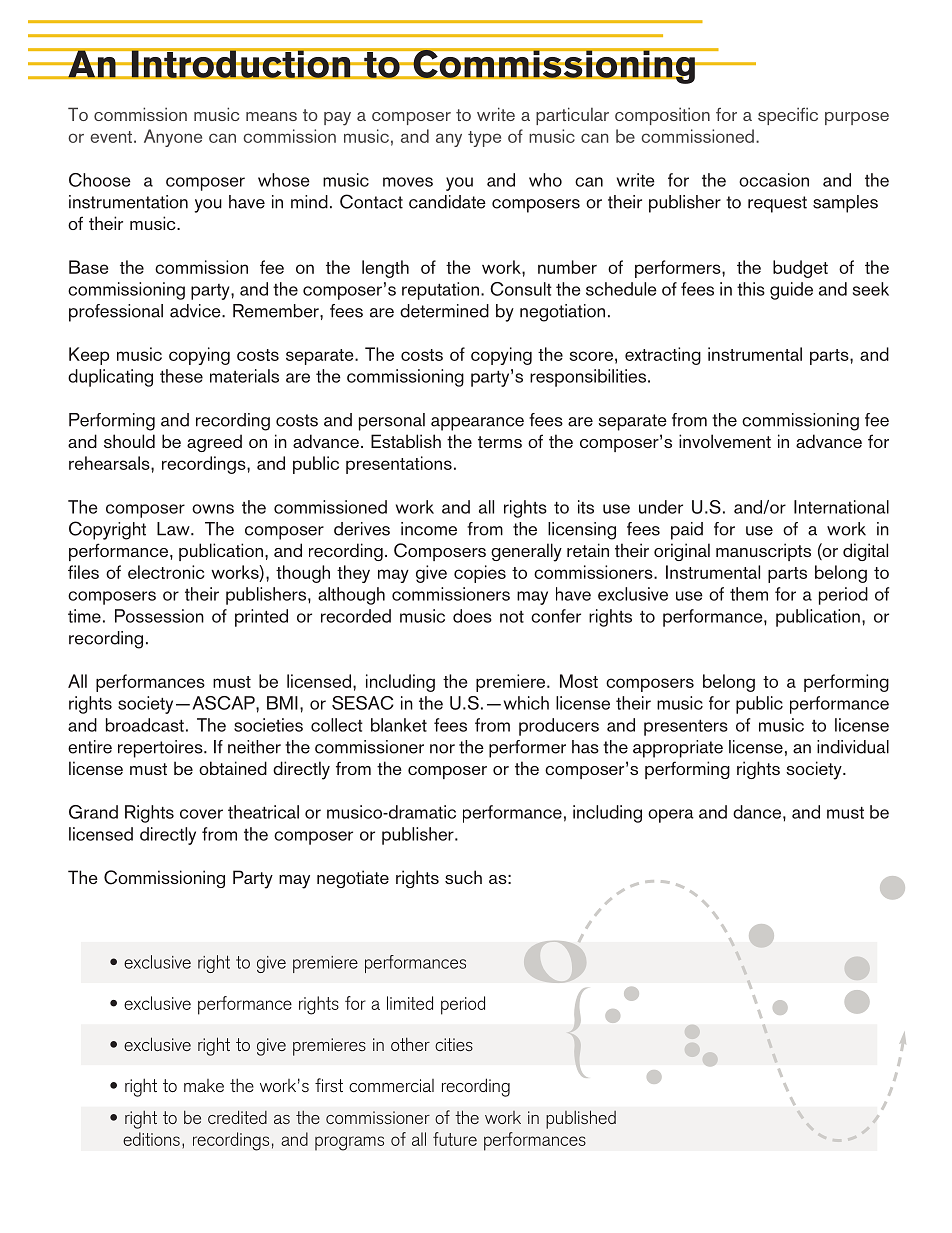 This screenshot has width=952, height=1233. Describe the element at coordinates (204, 1085) in the screenshot. I see `make` at that location.
